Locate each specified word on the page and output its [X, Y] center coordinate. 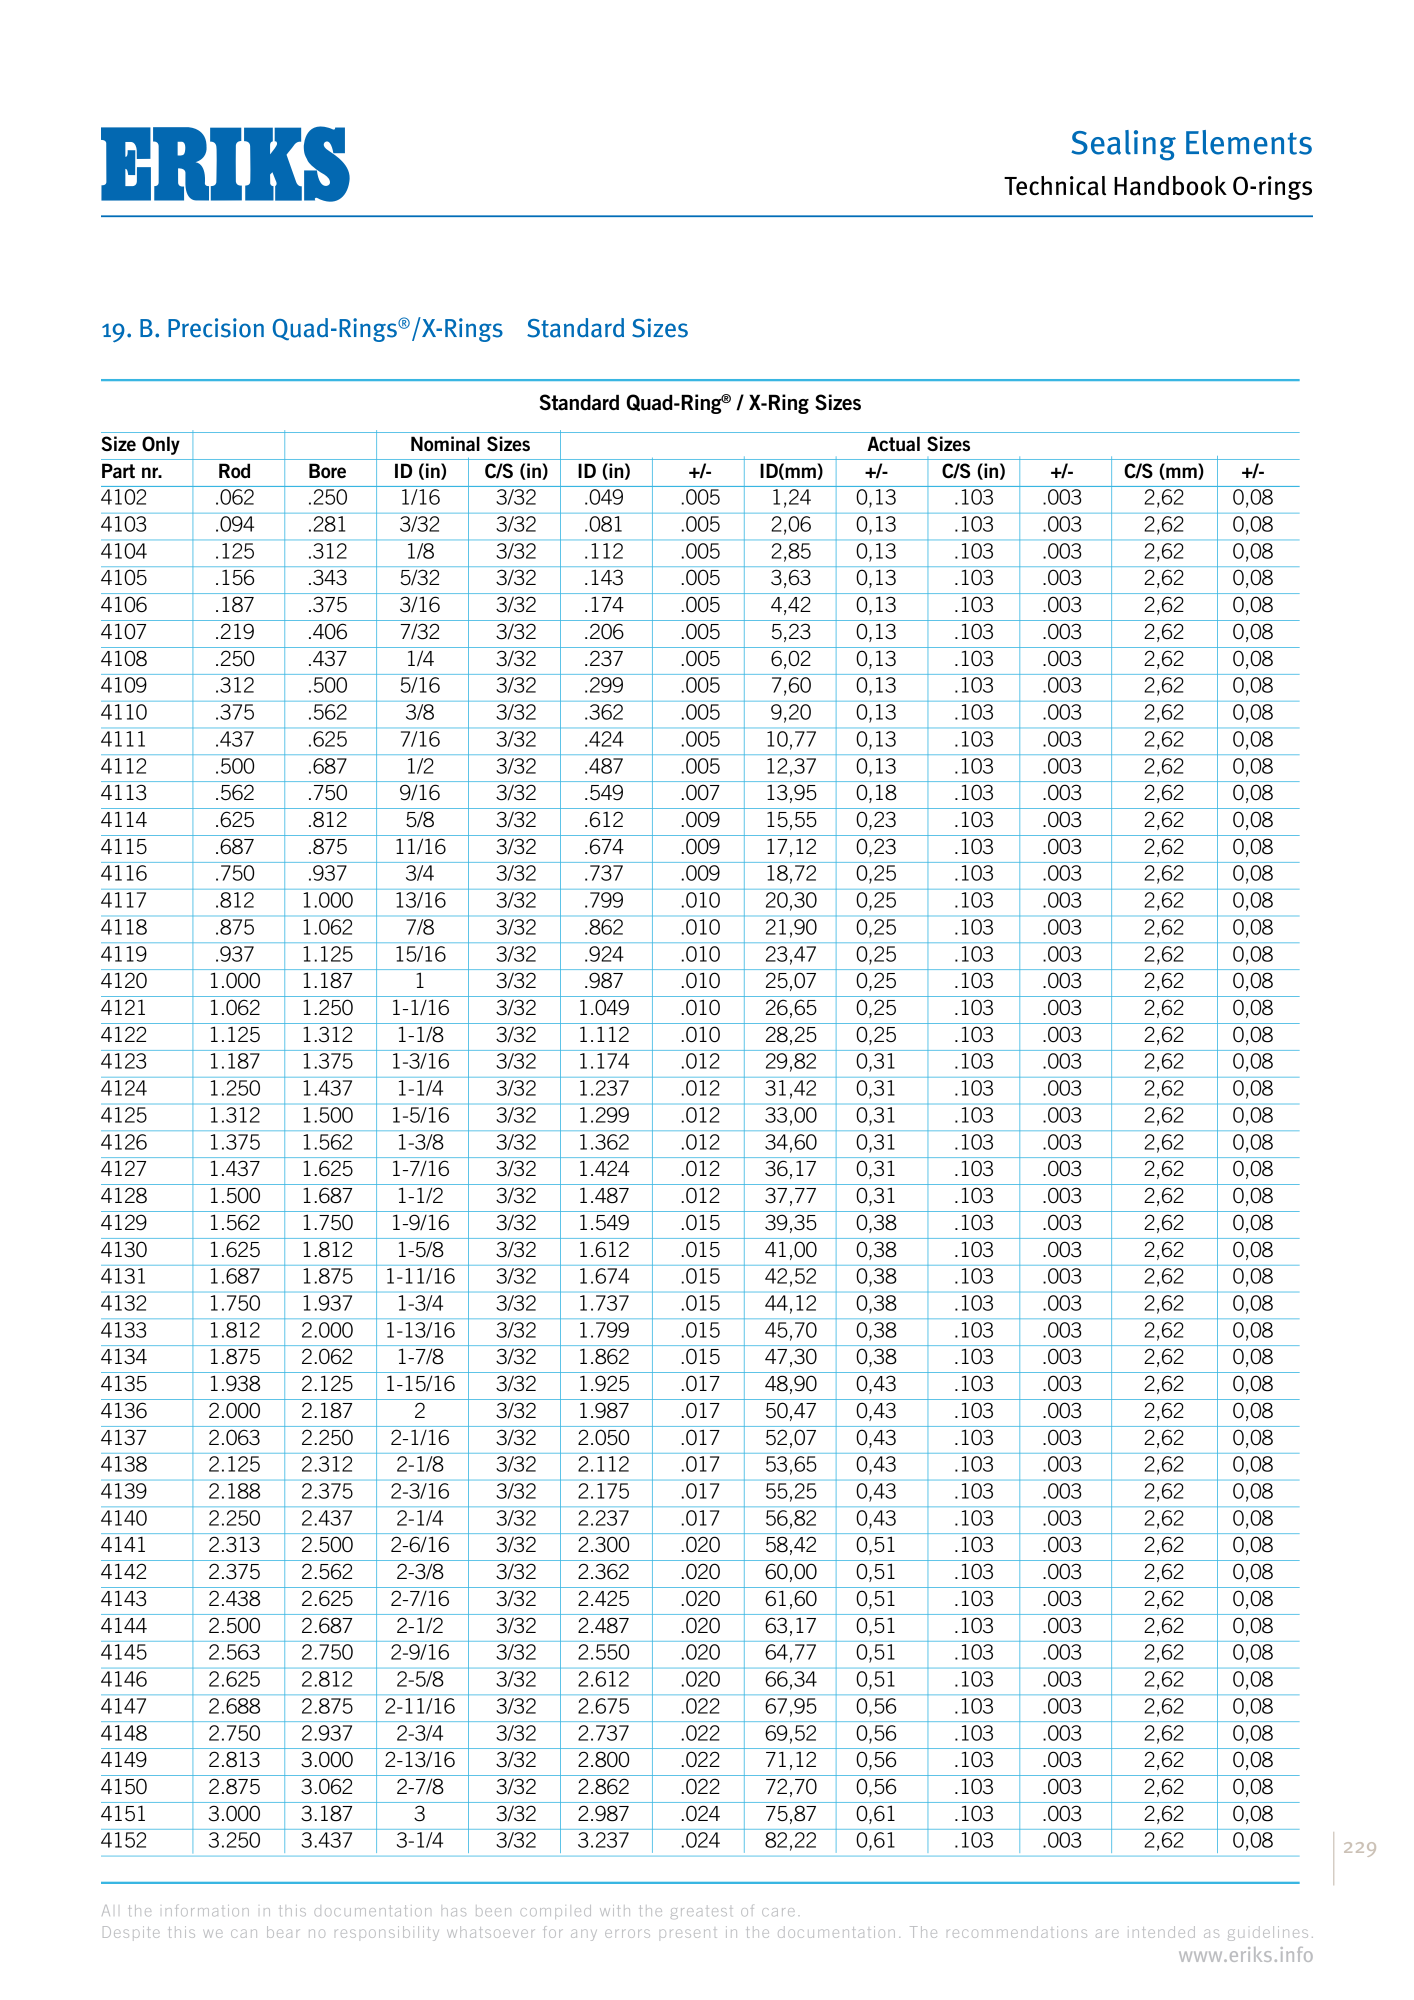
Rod [234, 470]
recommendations [1017, 1932]
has [454, 1912]
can [244, 1933]
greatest [701, 1913]
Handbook [1170, 186]
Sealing [1123, 145]
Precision [216, 328]
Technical [1055, 186]
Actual [893, 443]
